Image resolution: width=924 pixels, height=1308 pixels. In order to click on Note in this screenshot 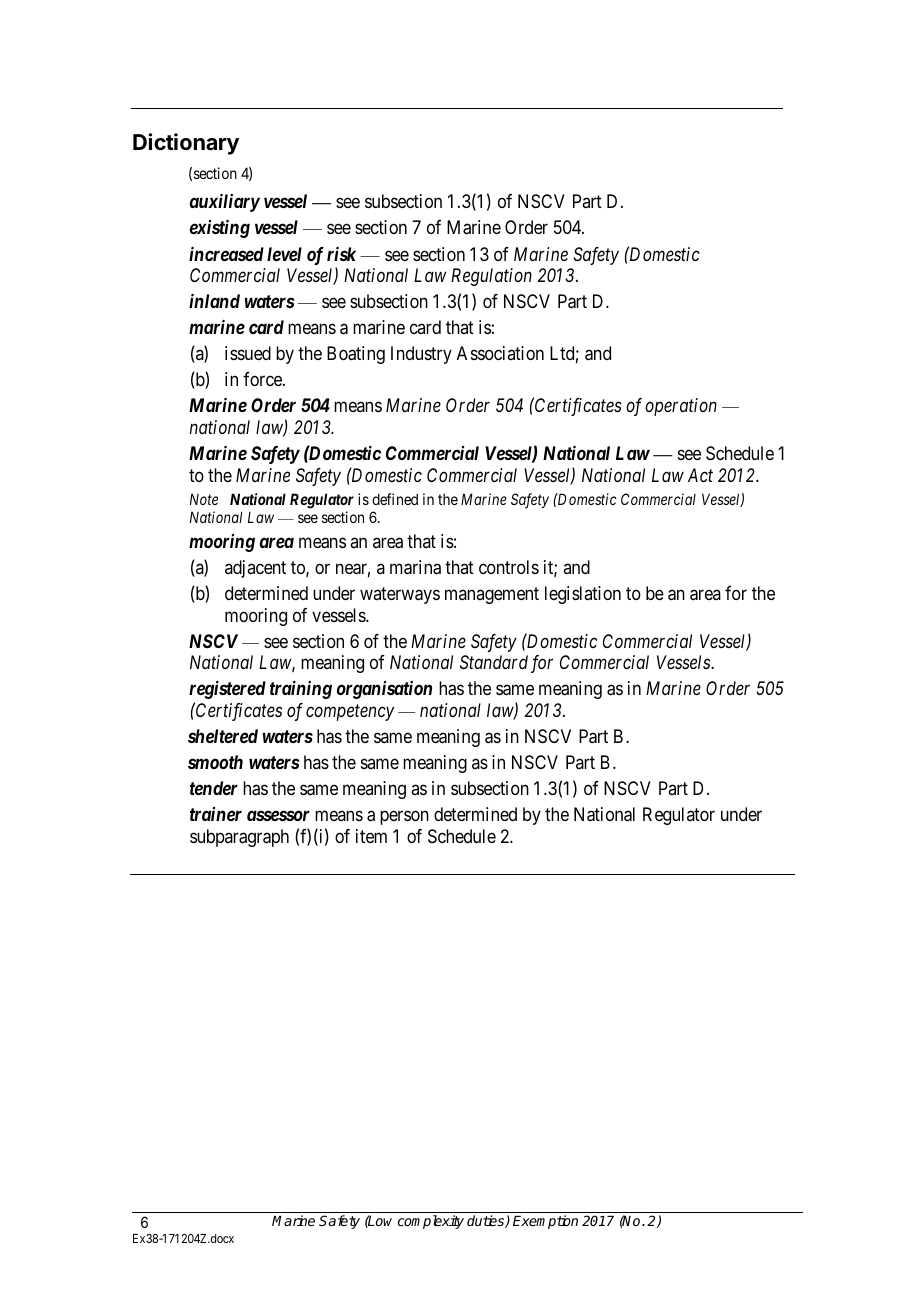, I will do `click(204, 499)`.
